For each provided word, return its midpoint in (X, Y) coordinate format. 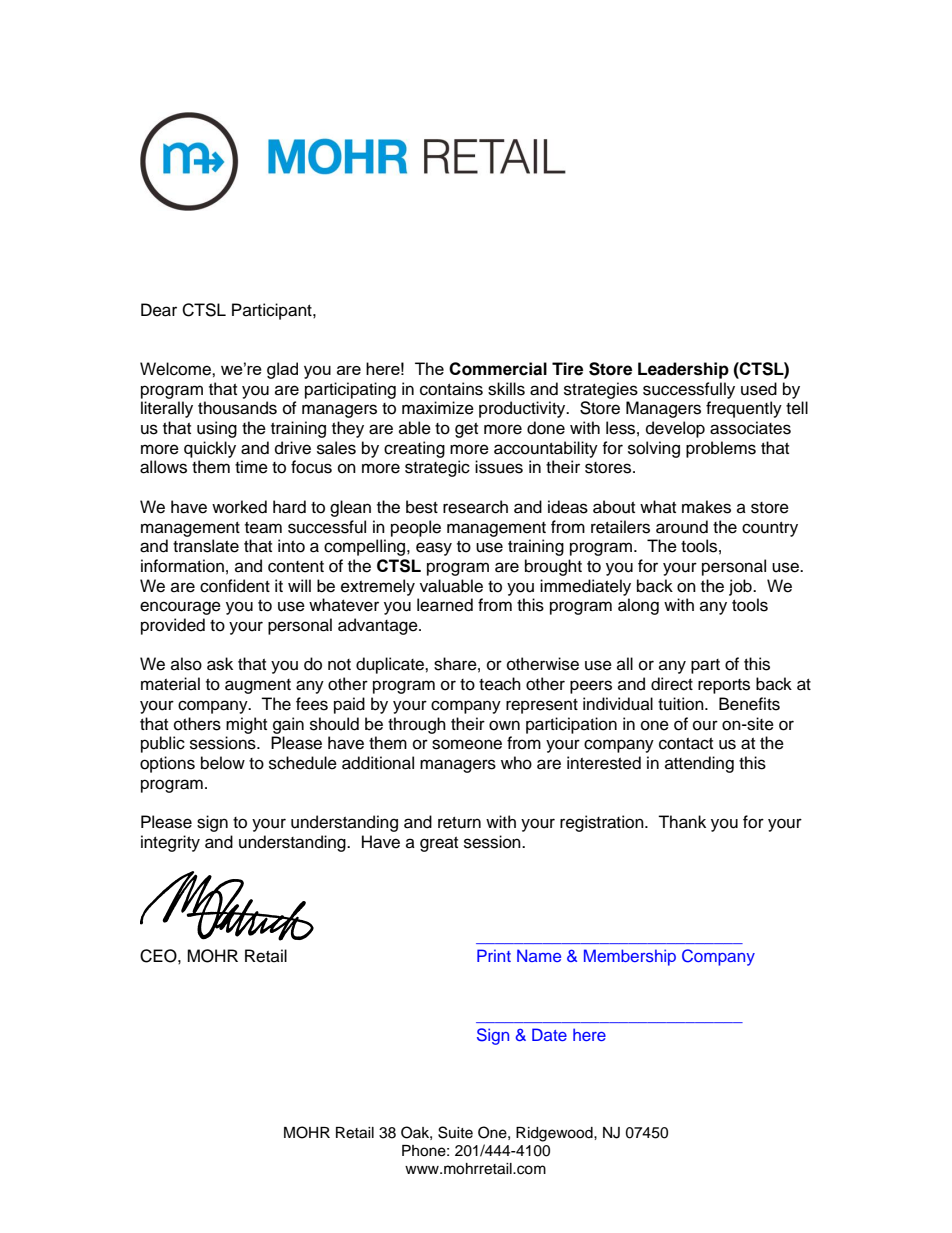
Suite (455, 1132)
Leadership (683, 370)
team (263, 528)
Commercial (498, 369)
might (246, 725)
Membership (630, 957)
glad (282, 370)
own (504, 725)
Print (494, 955)
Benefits (749, 704)
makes (706, 507)
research (475, 507)
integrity (170, 843)
